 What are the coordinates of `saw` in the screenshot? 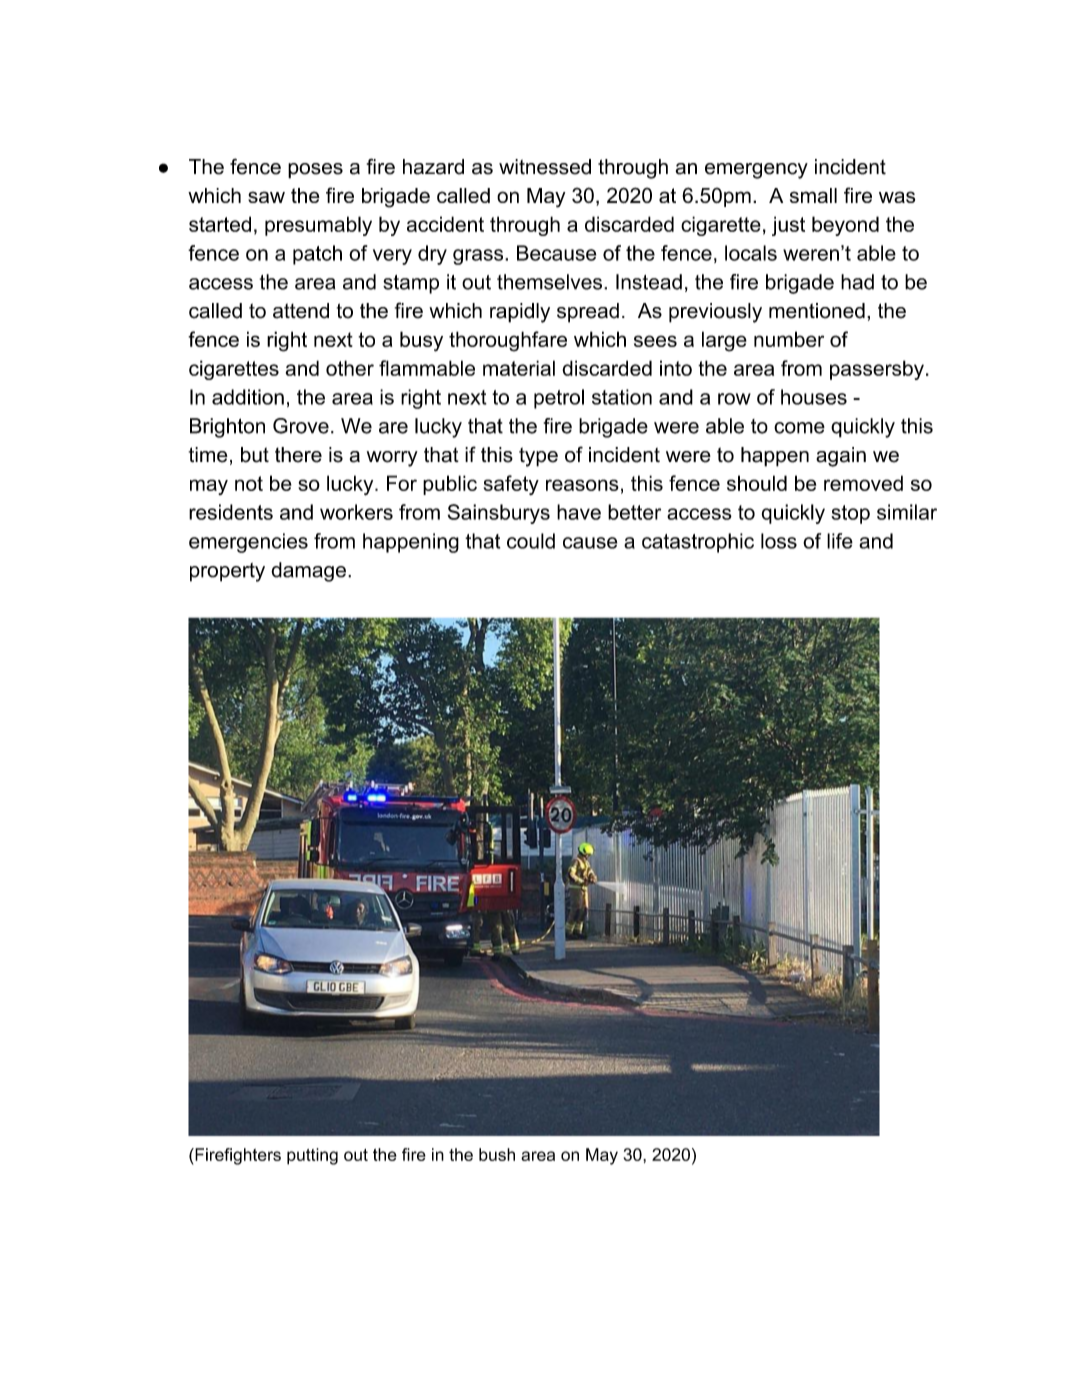 It's located at (266, 197).
